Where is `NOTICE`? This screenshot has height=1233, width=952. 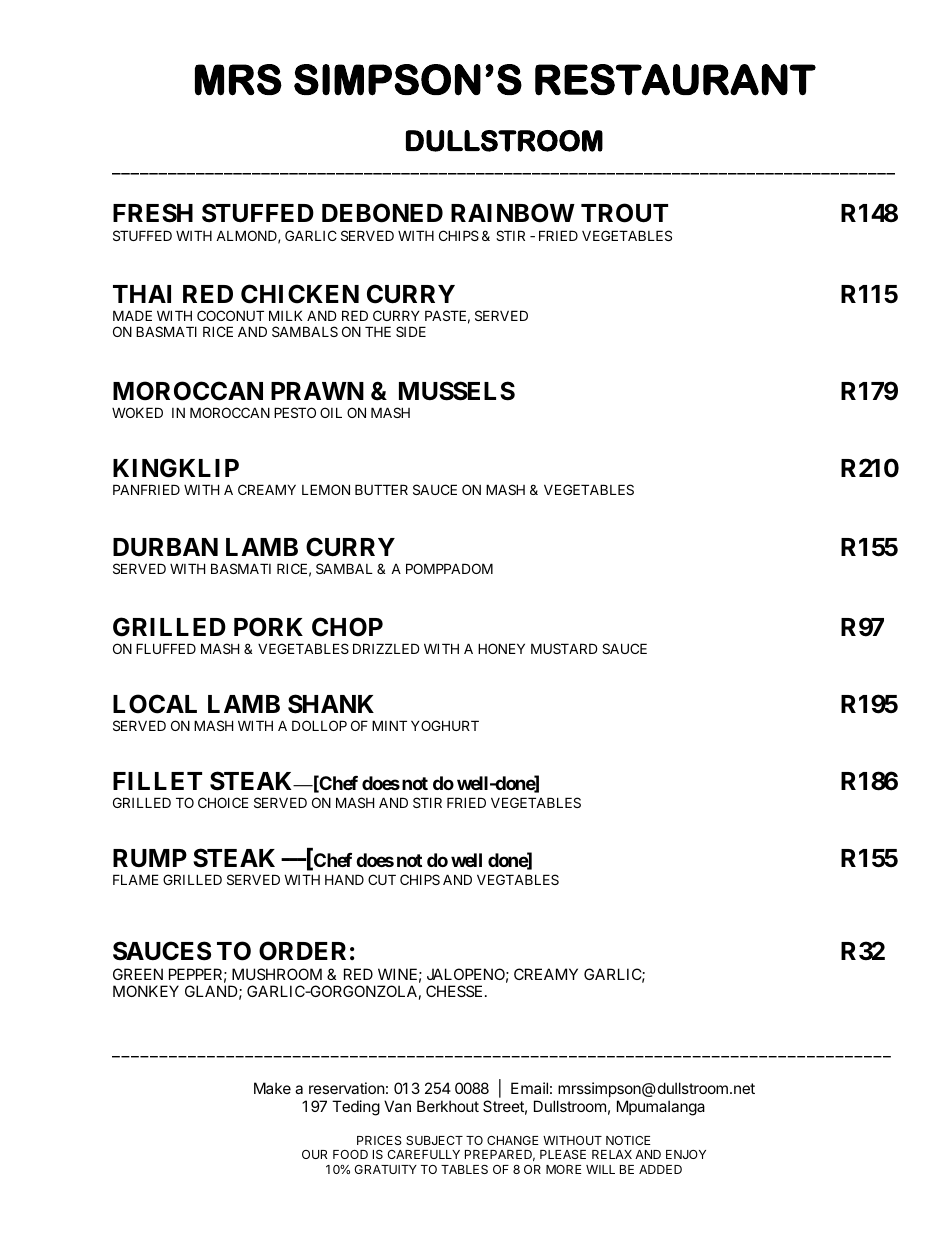 NOTICE is located at coordinates (628, 1140).
